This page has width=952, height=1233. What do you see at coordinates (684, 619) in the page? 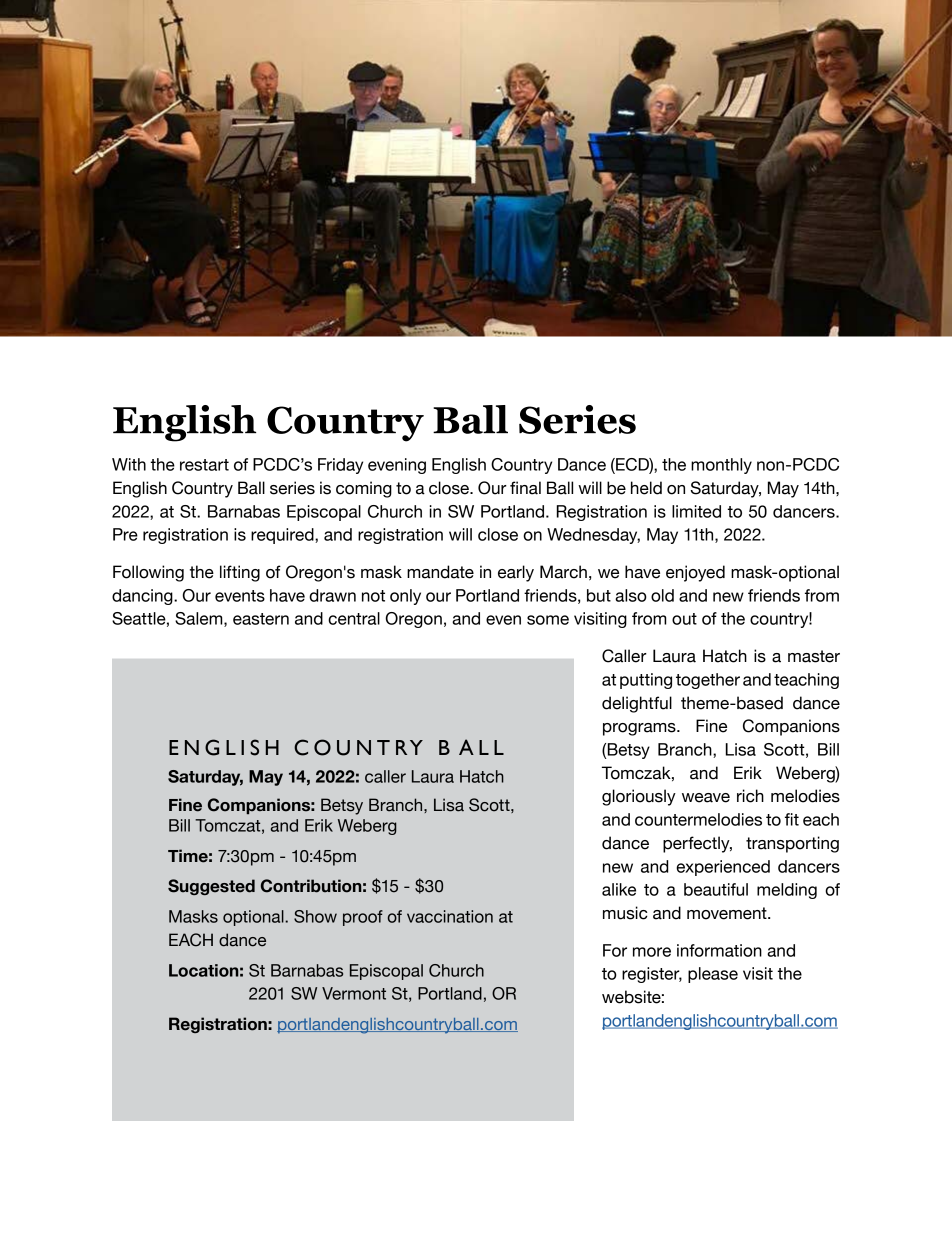
I see `out` at bounding box center [684, 619].
